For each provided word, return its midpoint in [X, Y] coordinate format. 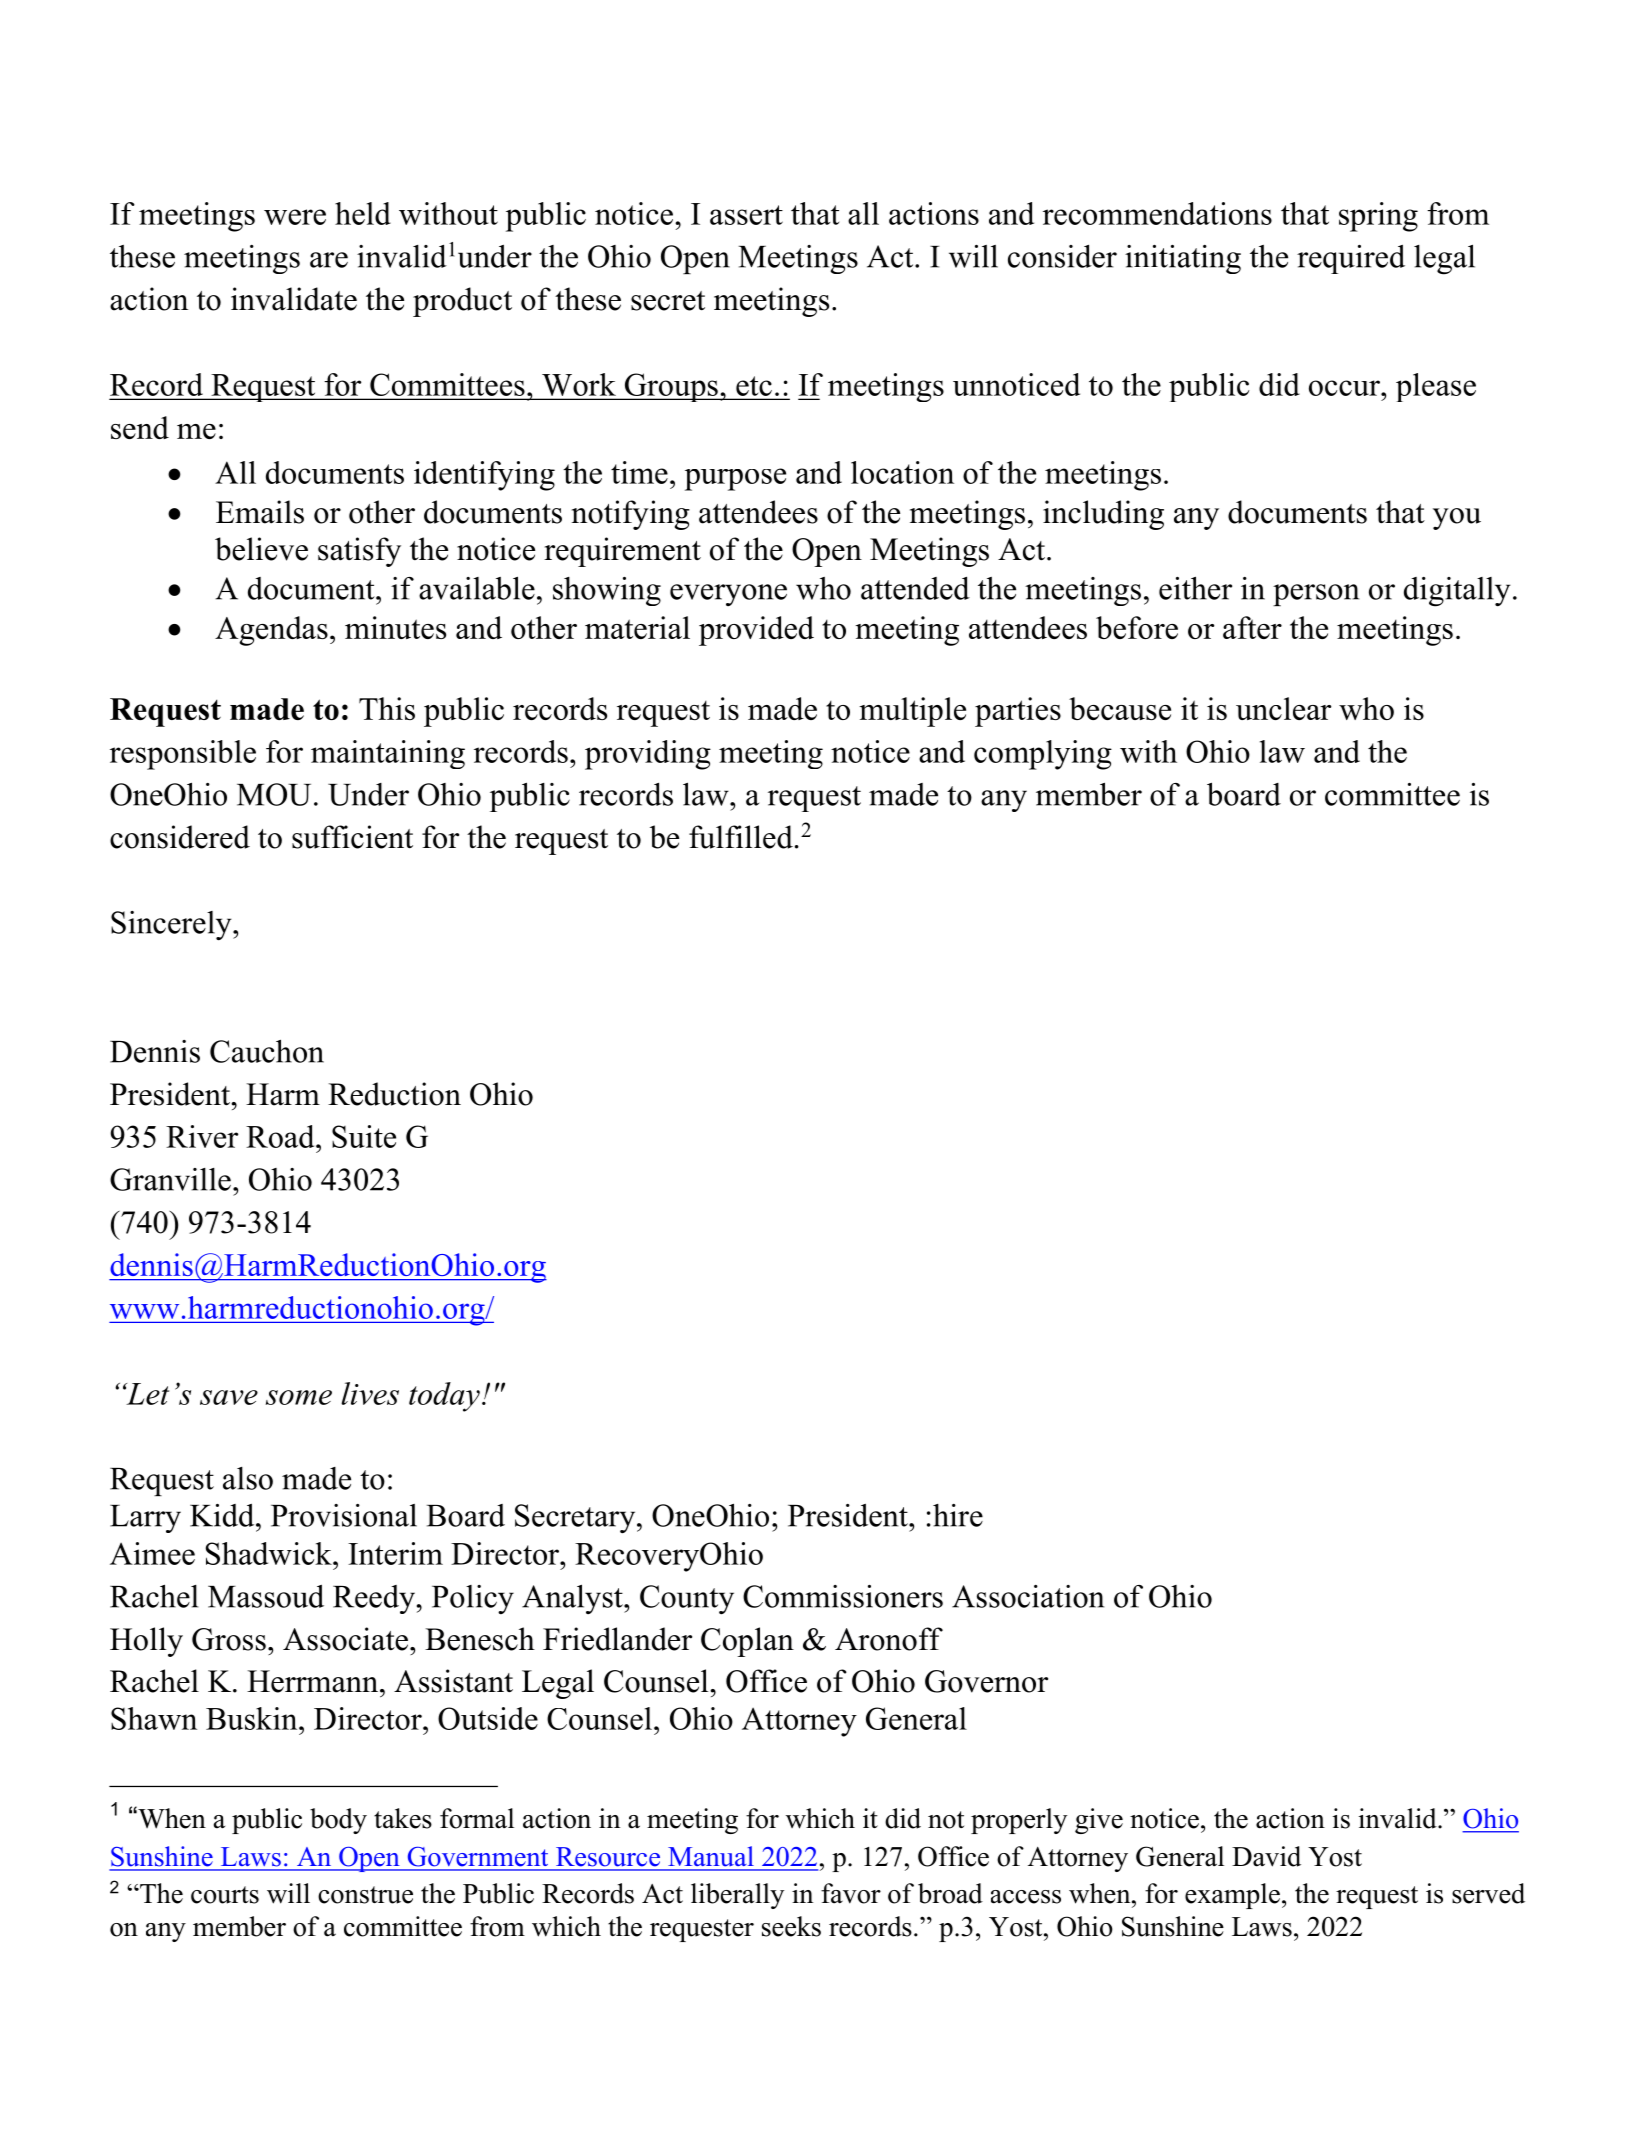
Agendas [271, 631]
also [248, 1478]
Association [1028, 1596]
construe [365, 1895]
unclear [1283, 708]
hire [958, 1515]
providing [648, 755]
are [329, 260]
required [1351, 259]
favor [851, 1893]
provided [756, 631]
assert [746, 215]
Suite [364, 1136]
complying [1043, 755]
